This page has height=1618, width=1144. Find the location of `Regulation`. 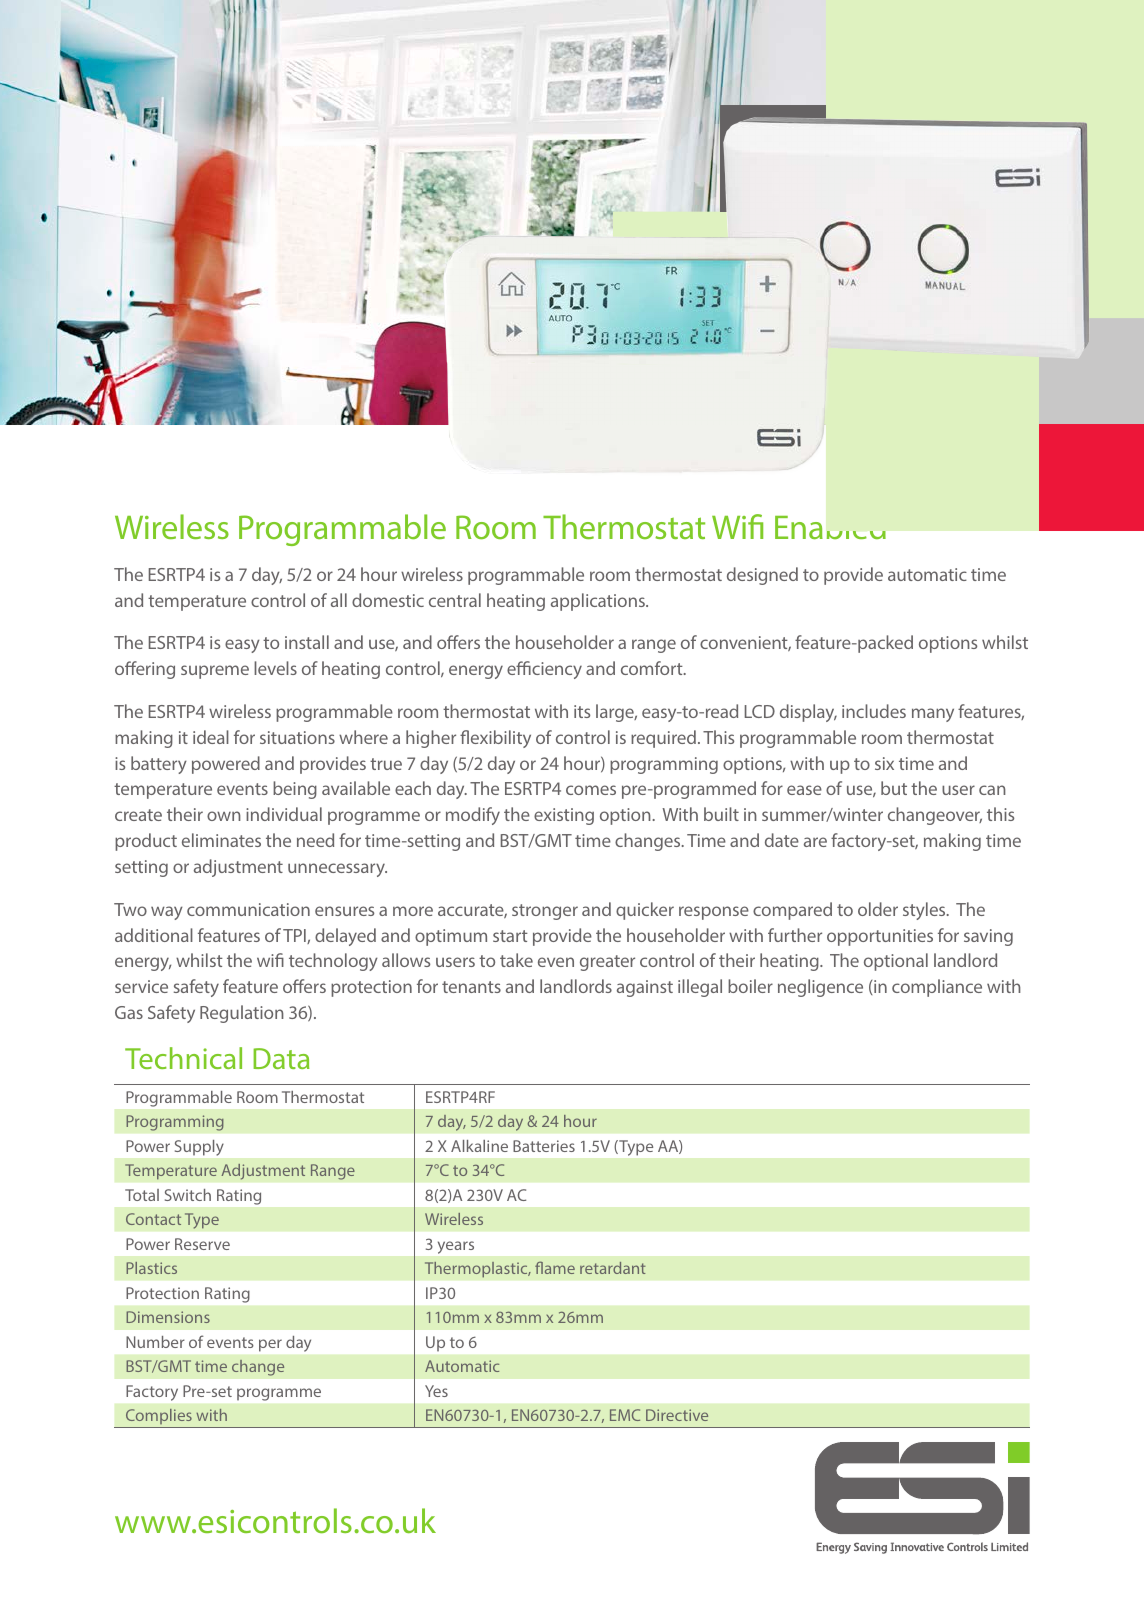

Regulation is located at coordinates (242, 1014).
